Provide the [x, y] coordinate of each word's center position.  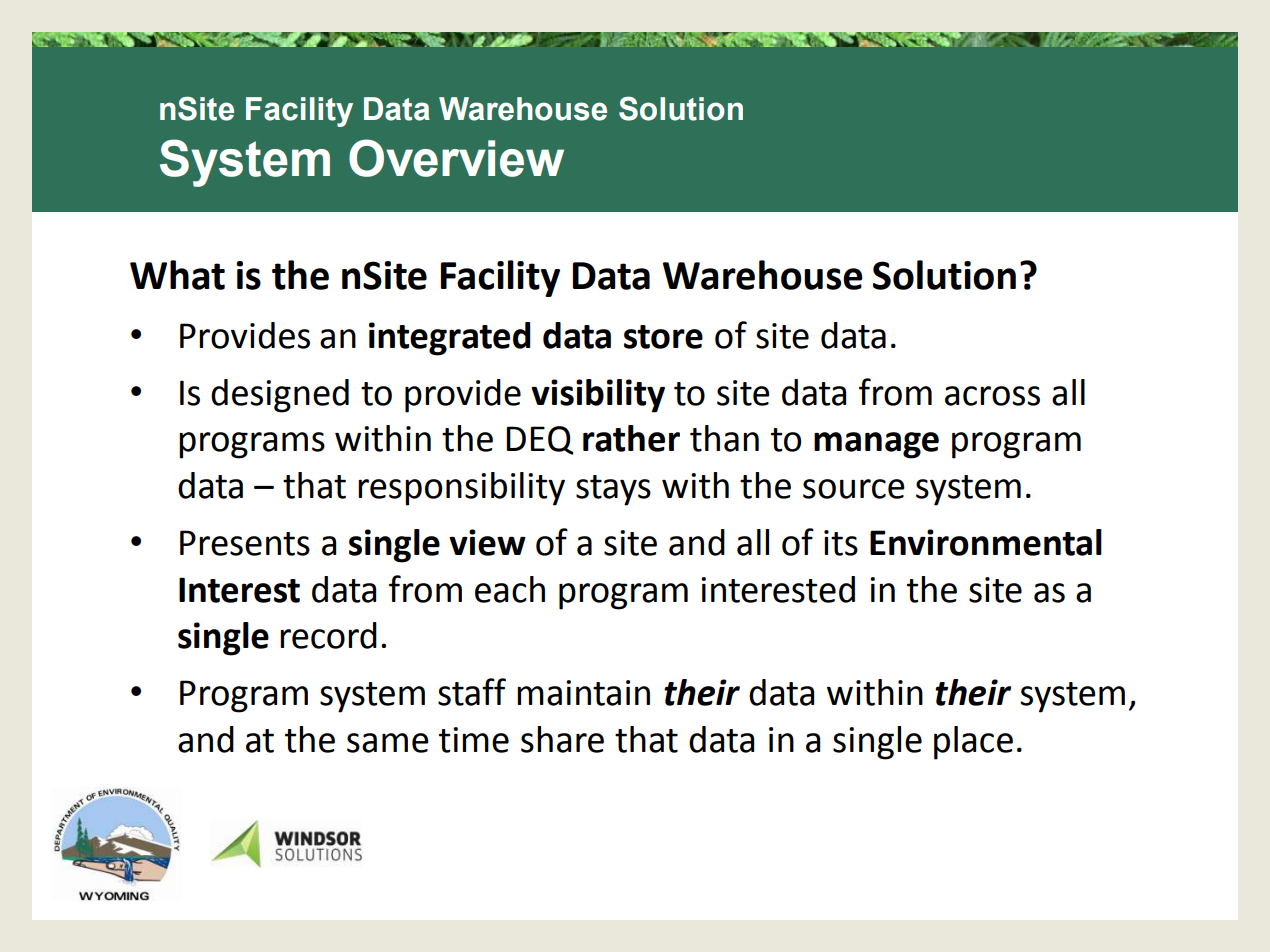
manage [876, 445]
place [973, 743]
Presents [245, 543]
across [992, 396]
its [841, 543]
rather [631, 438]
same [388, 743]
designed [280, 396]
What [177, 275]
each [510, 589]
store [663, 337]
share [562, 739]
